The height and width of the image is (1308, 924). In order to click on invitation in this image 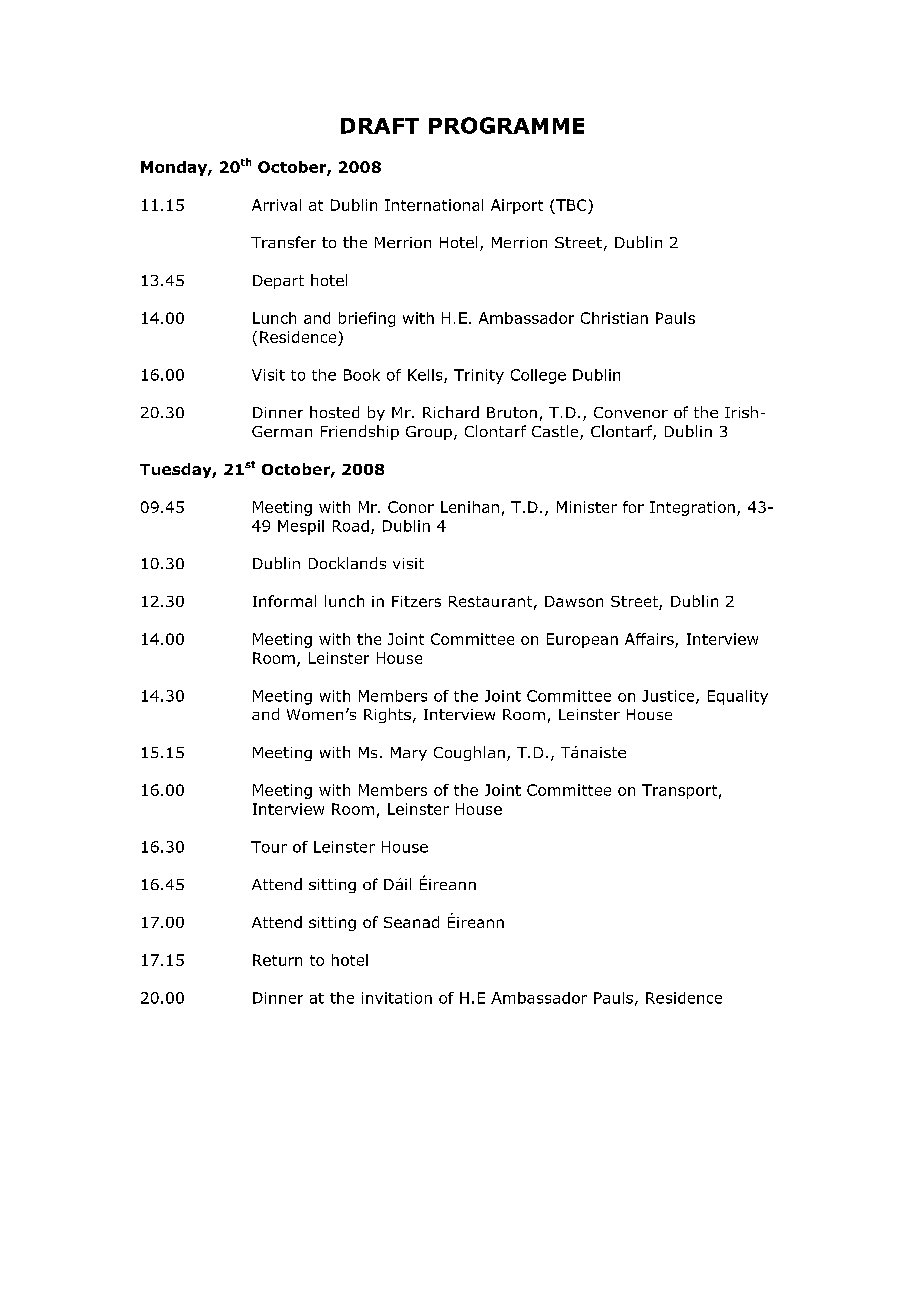, I will do `click(397, 998)`.
